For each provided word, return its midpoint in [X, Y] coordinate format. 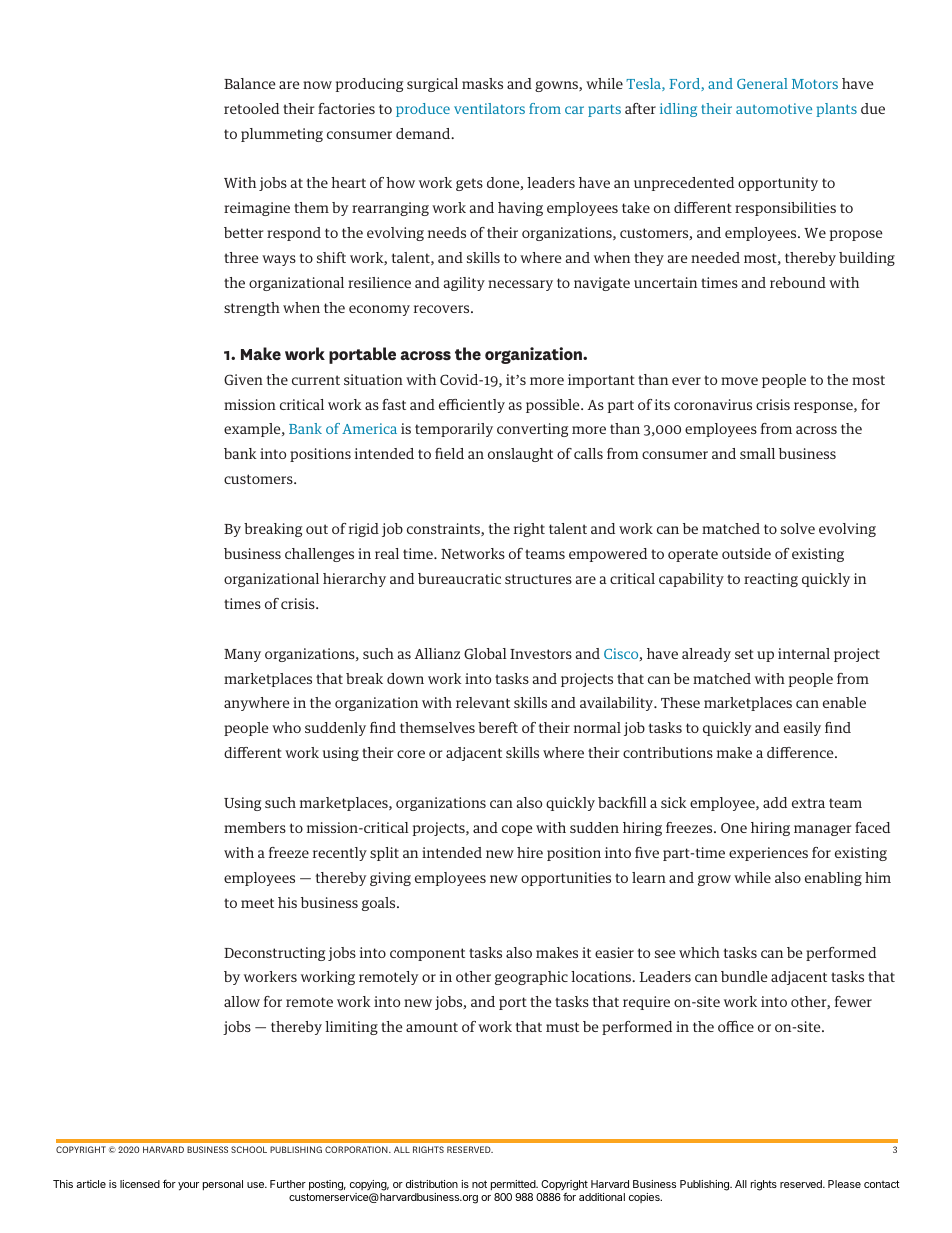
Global [485, 653]
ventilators [489, 108]
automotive [774, 108]
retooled [251, 108]
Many [242, 655]
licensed [140, 1184]
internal [804, 653]
